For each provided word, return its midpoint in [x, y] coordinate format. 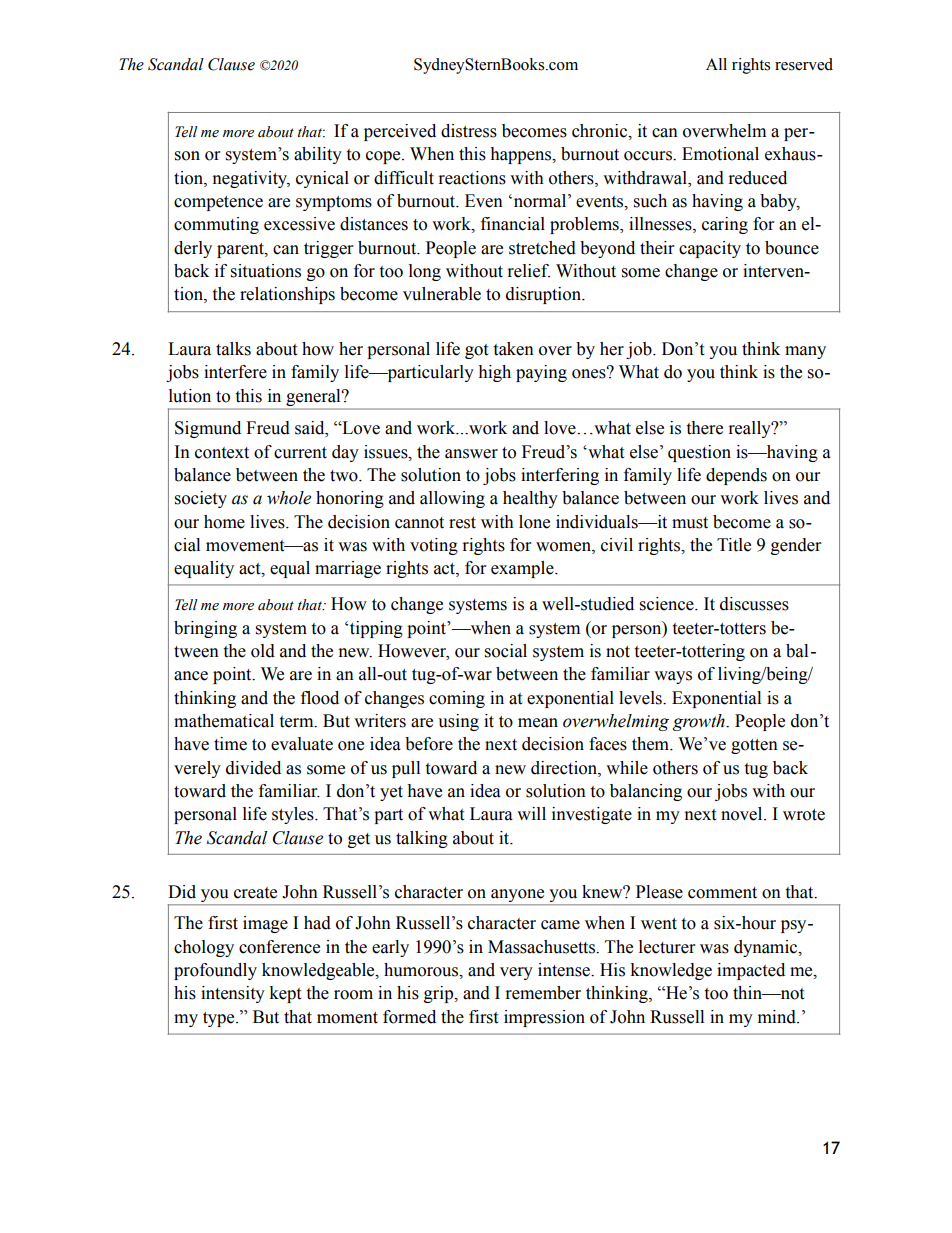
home [224, 522]
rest [462, 523]
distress [469, 131]
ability [318, 155]
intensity [233, 994]
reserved [804, 64]
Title [734, 545]
